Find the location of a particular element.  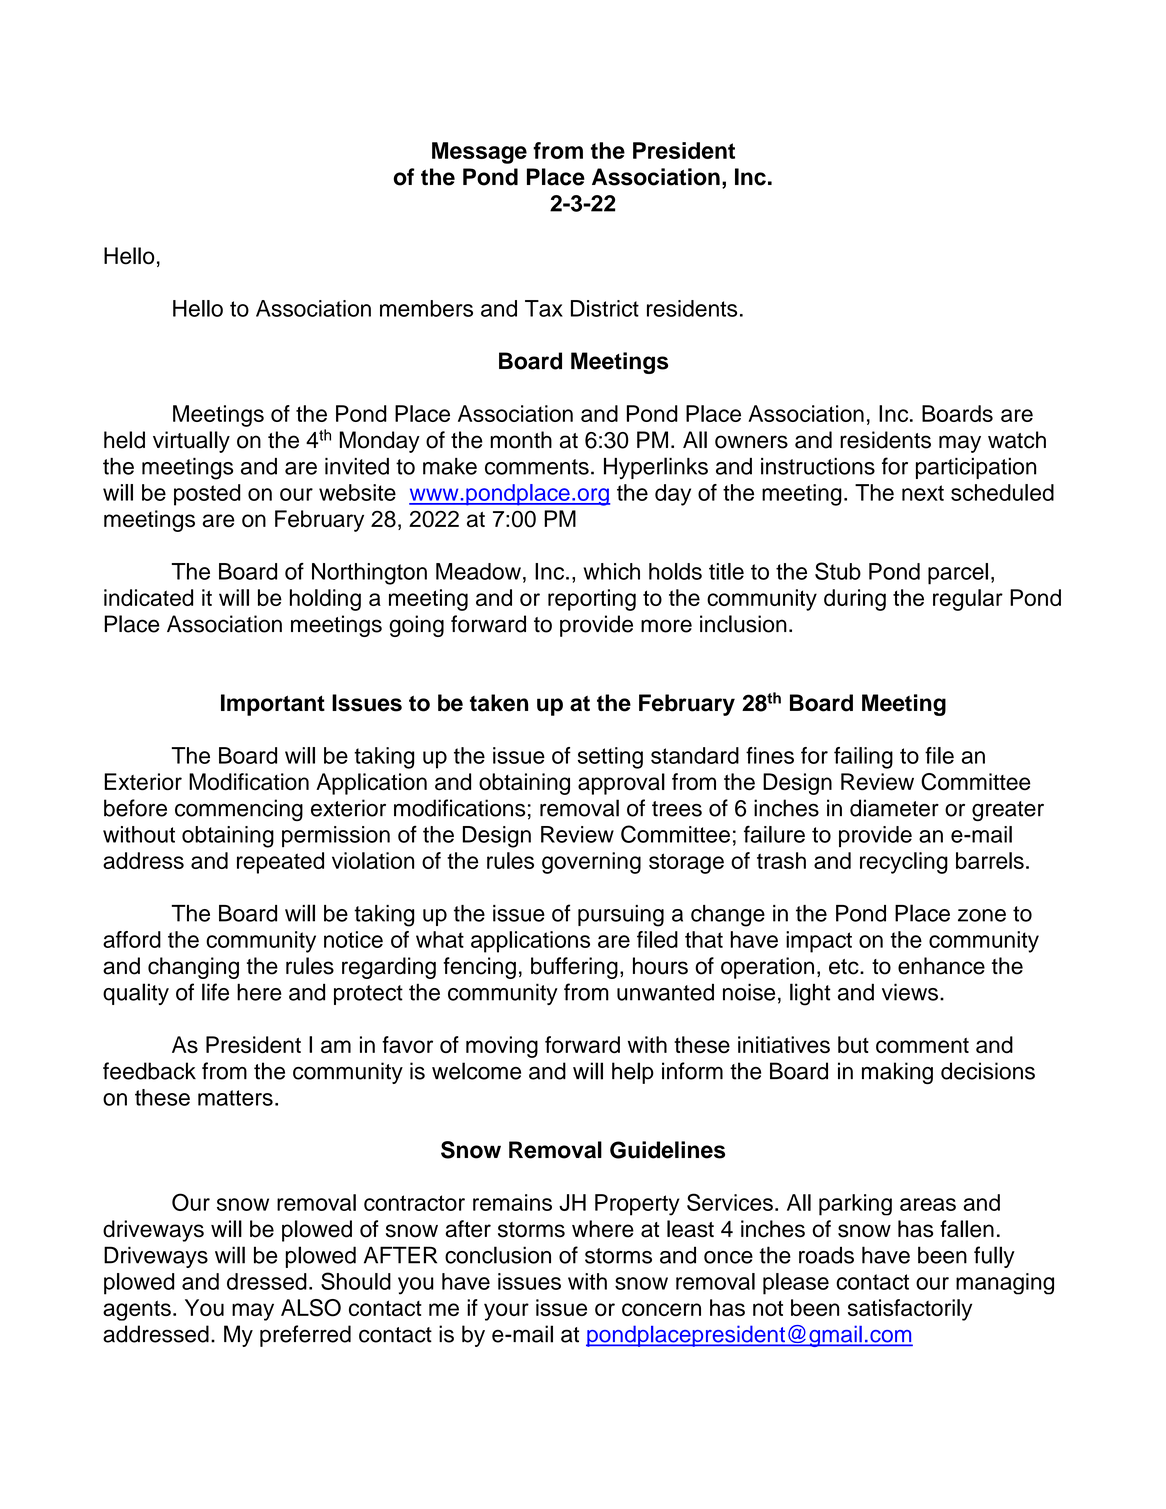

Tax is located at coordinates (544, 308).
